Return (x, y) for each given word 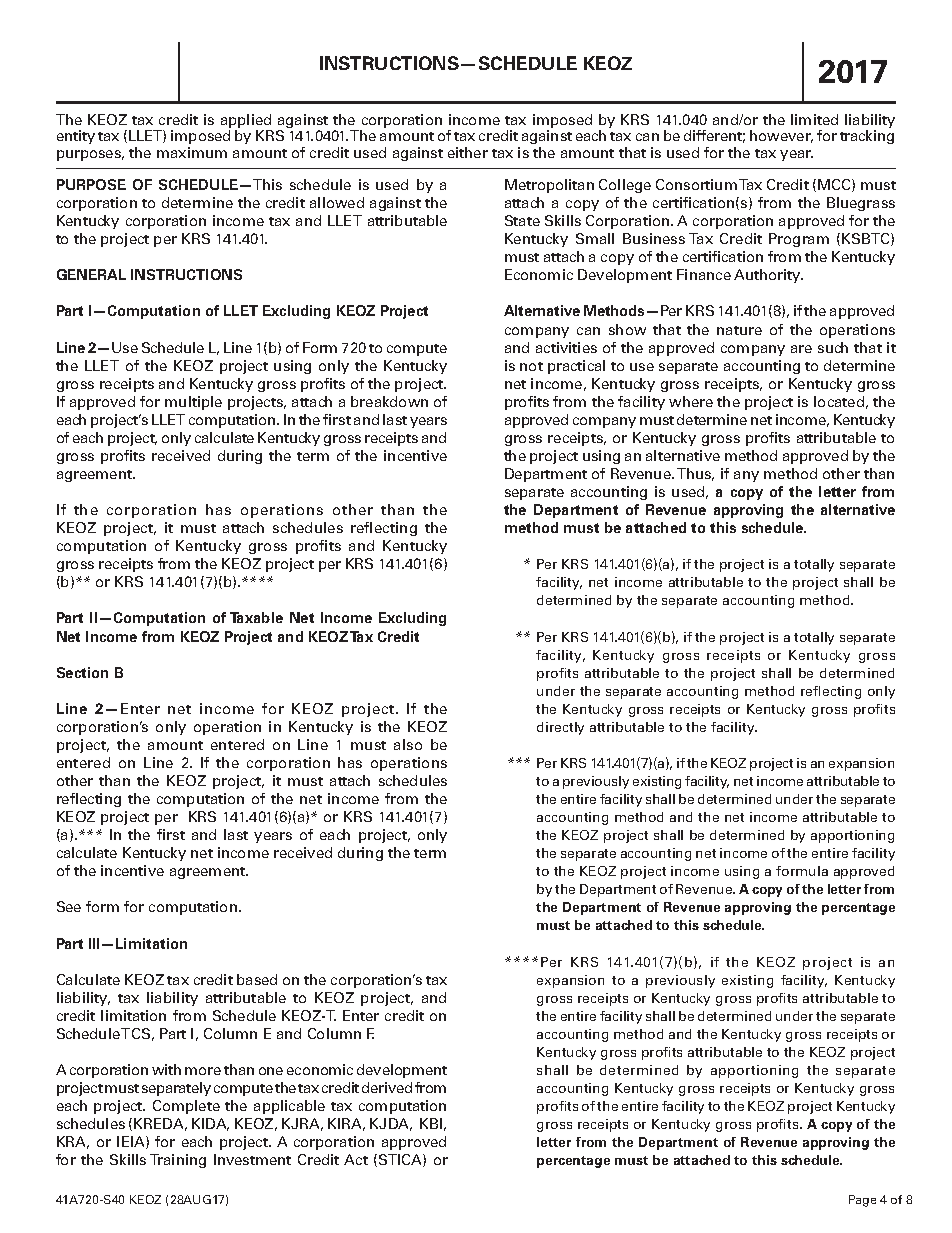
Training (178, 1161)
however (781, 136)
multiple (193, 403)
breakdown (389, 401)
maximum (192, 152)
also (408, 744)
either (468, 152)
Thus (695, 474)
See (69, 906)
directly (560, 728)
